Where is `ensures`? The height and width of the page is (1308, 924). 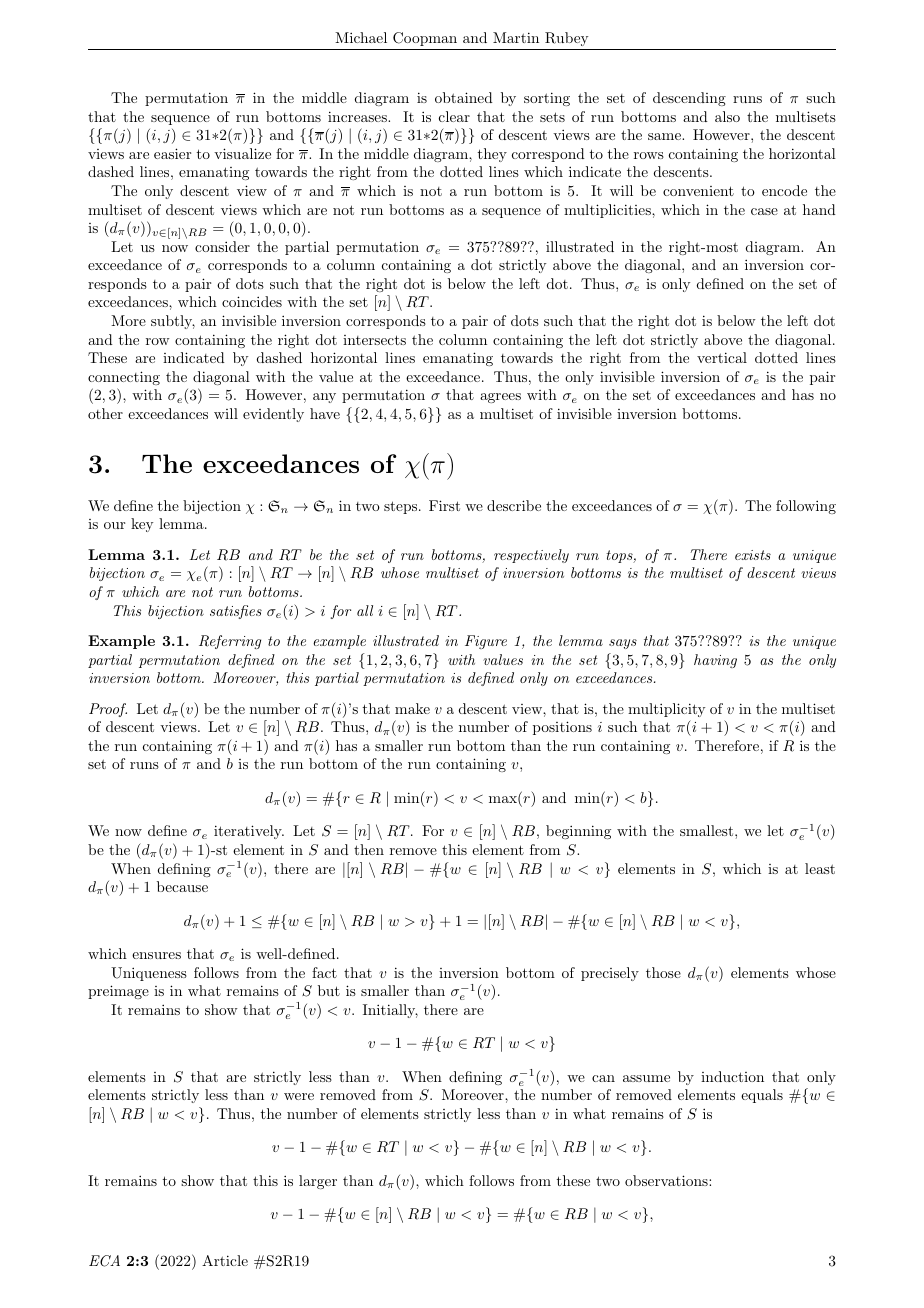 ensures is located at coordinates (156, 955).
